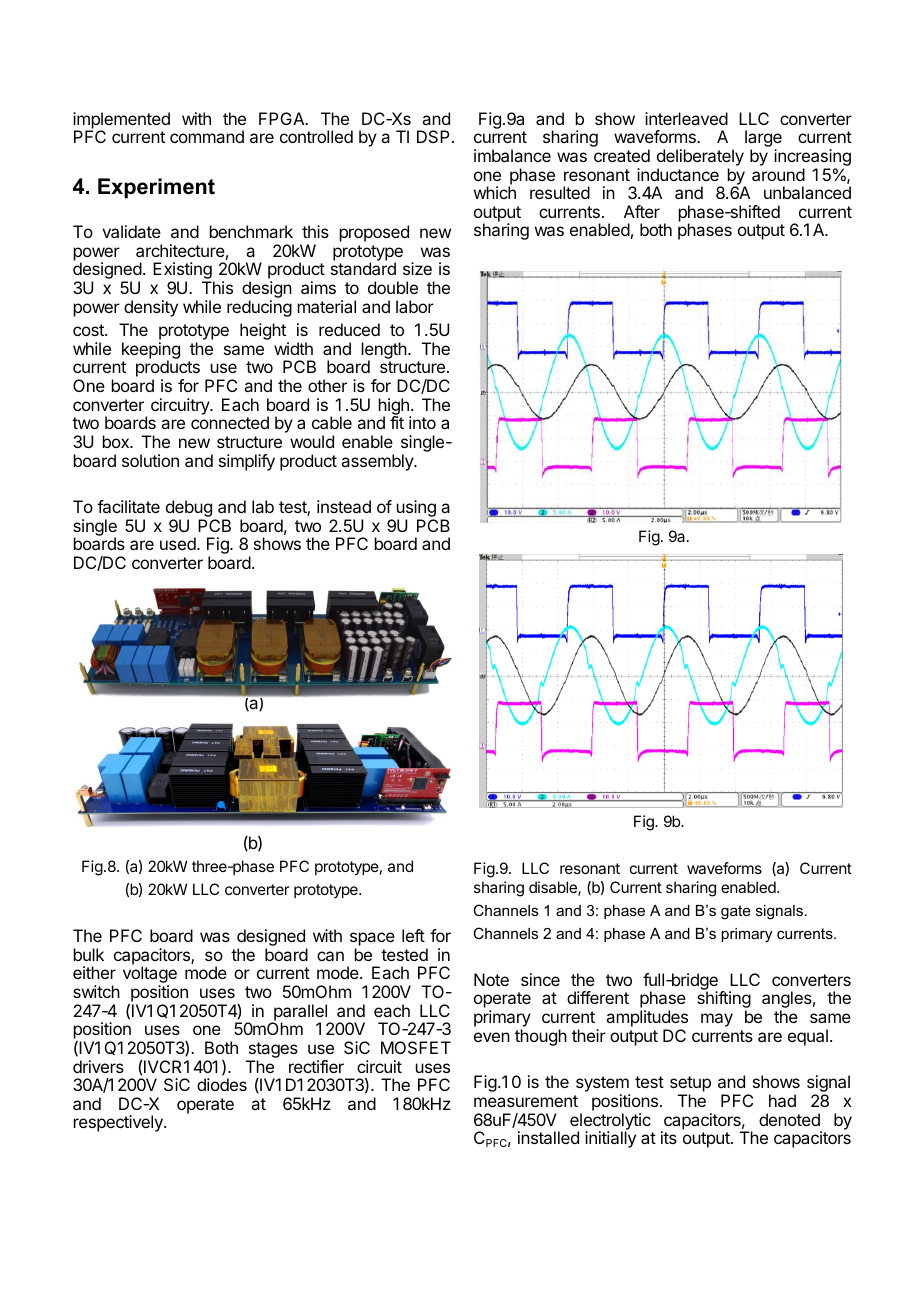 This screenshot has height=1308, width=924. Describe the element at coordinates (416, 510) in the screenshot. I see `using` at that location.
